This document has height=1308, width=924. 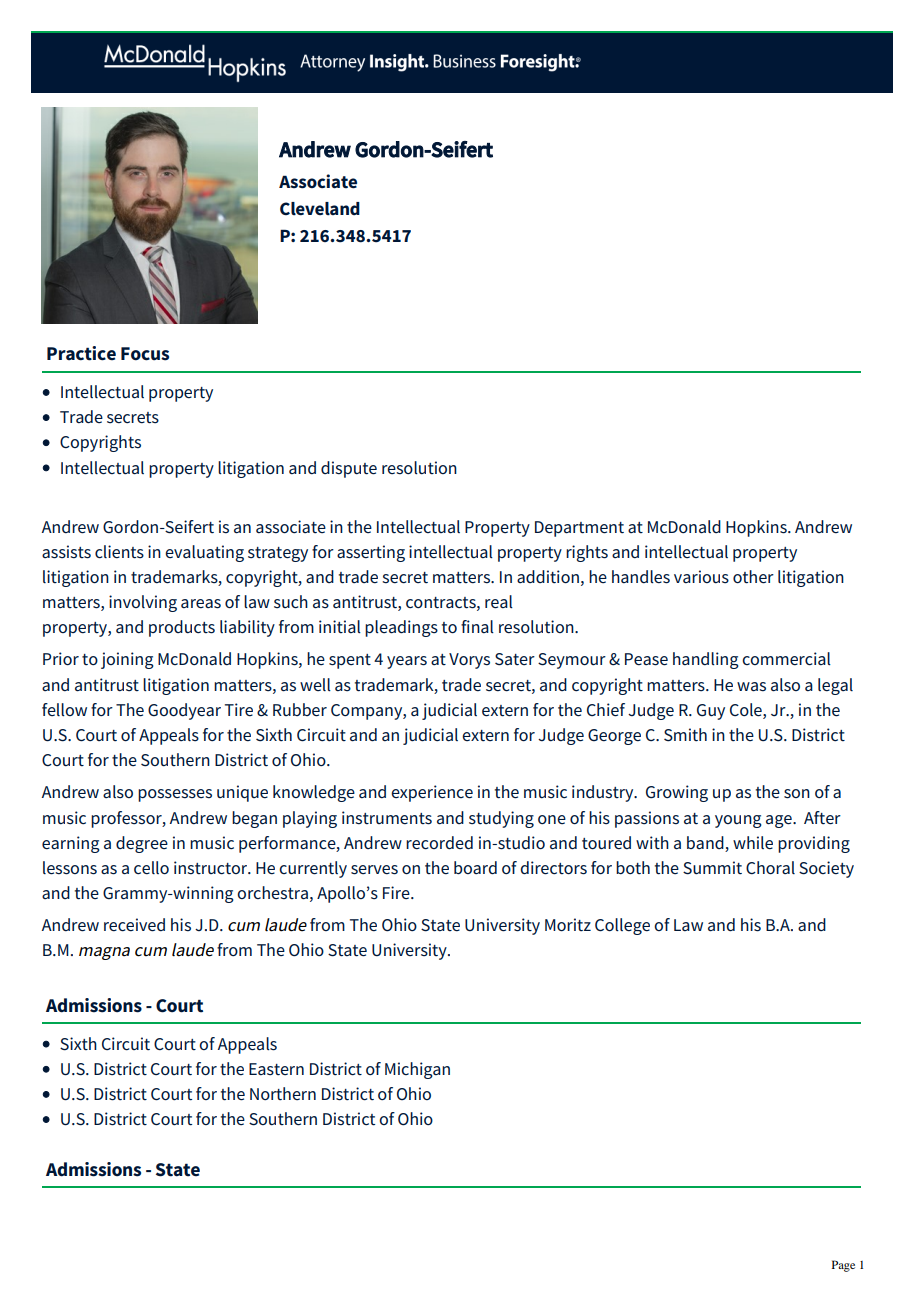 I want to click on Cleveland, so click(x=320, y=209).
